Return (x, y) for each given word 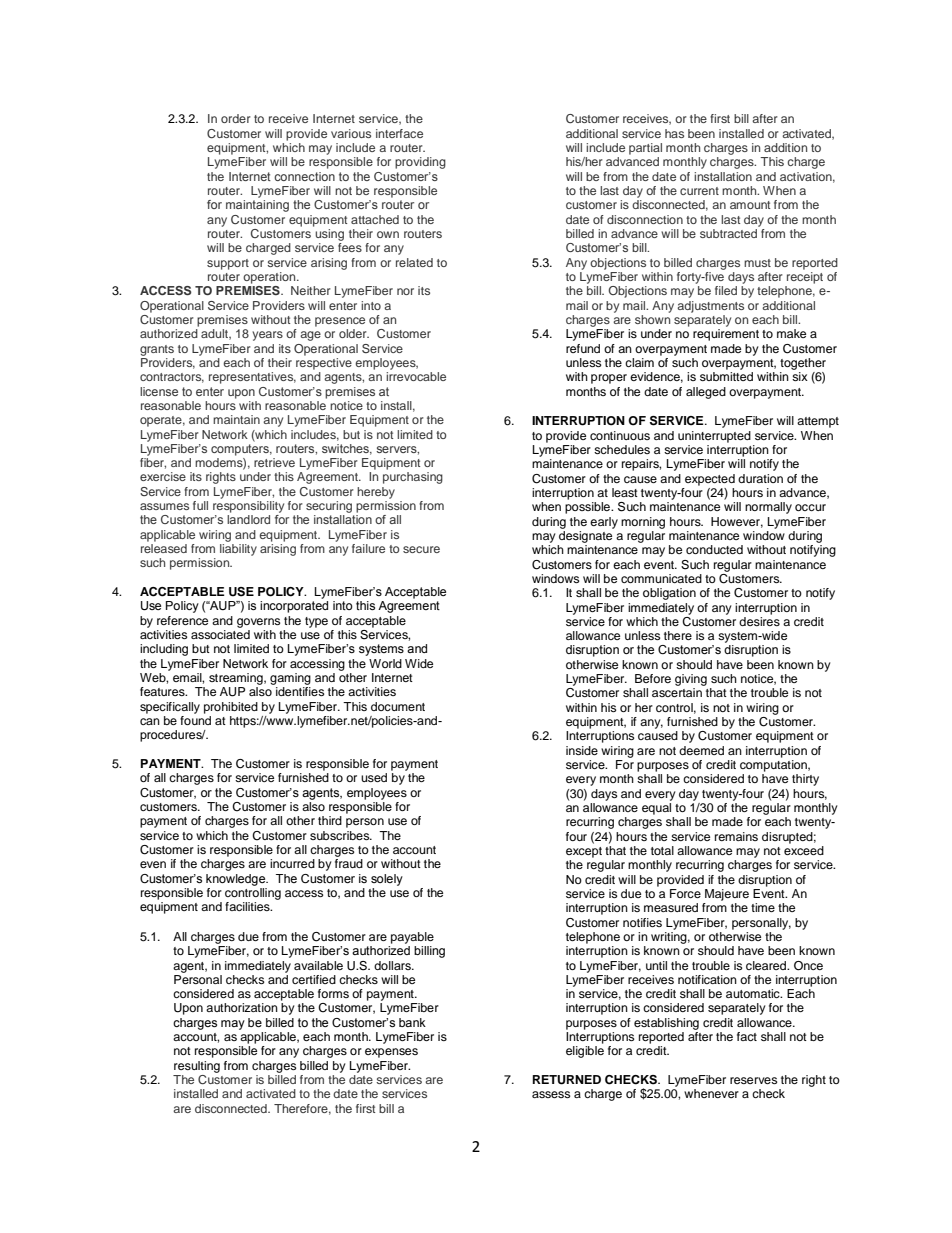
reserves (753, 1080)
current (699, 191)
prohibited (231, 708)
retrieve (274, 462)
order (236, 118)
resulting (197, 1067)
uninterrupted (714, 437)
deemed (701, 750)
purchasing (413, 478)
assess (551, 1094)
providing (420, 163)
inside (582, 750)
